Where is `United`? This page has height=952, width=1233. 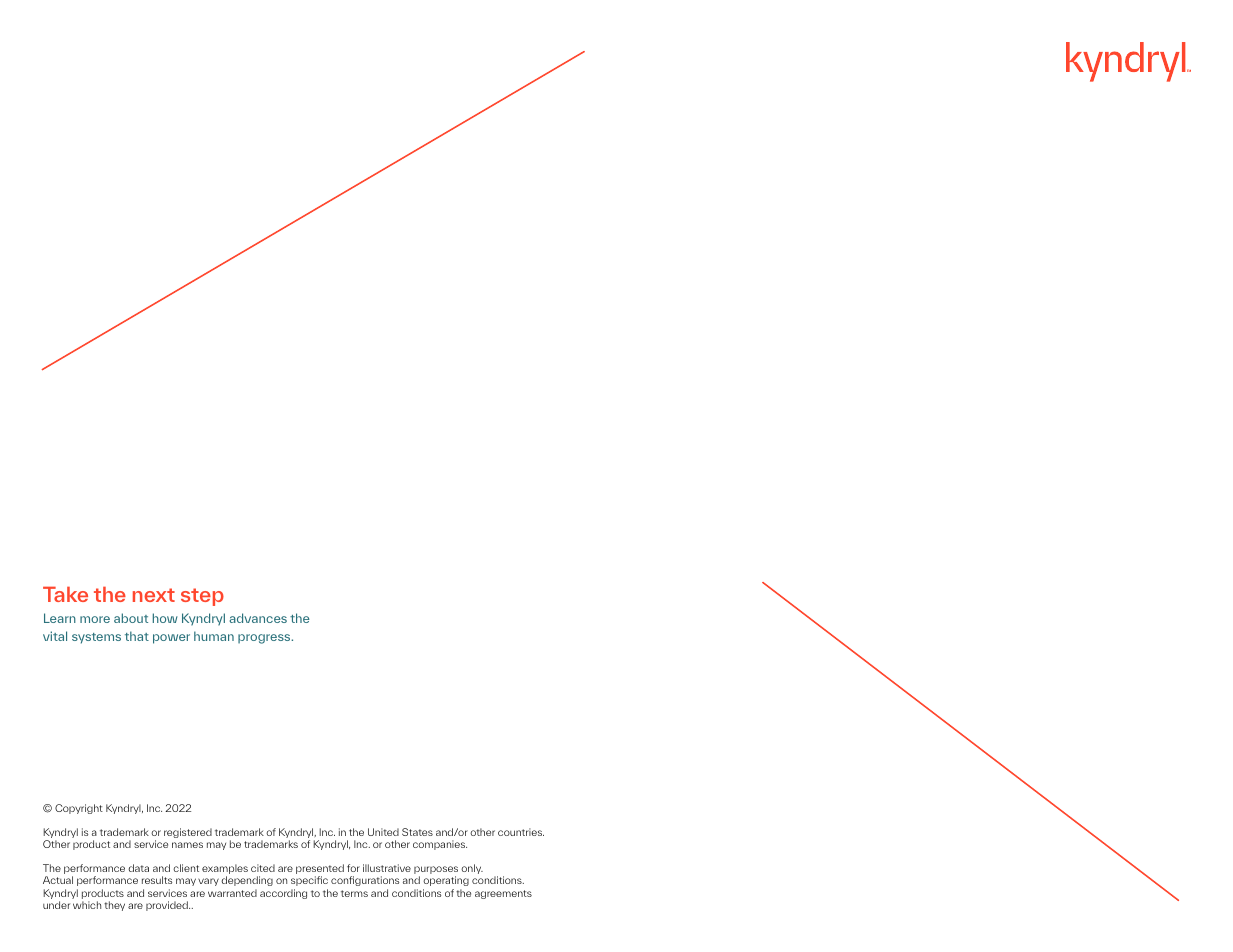
United is located at coordinates (383, 832).
